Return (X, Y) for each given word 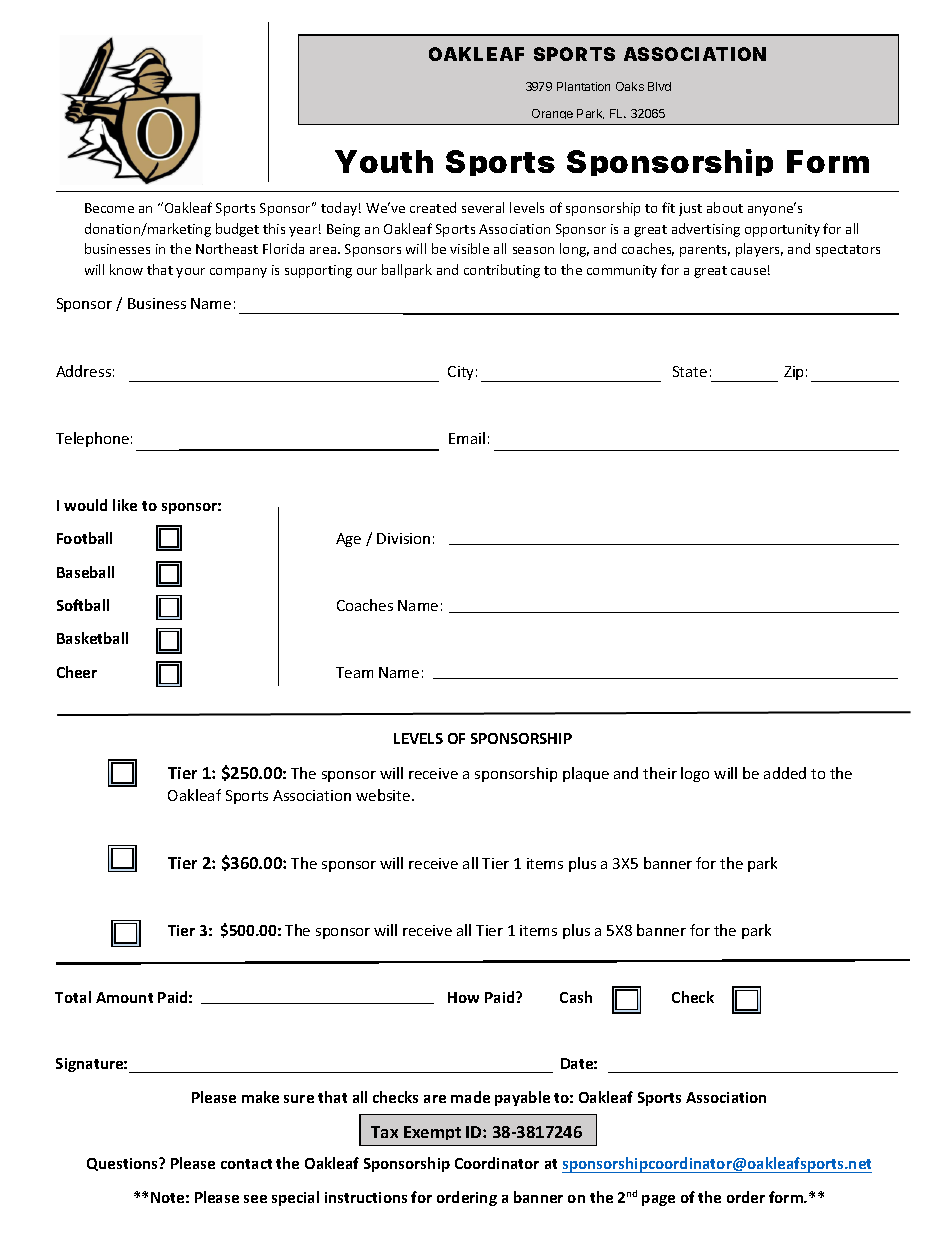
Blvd (659, 86)
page (658, 1200)
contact (246, 1164)
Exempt (432, 1133)
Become (109, 208)
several (483, 207)
